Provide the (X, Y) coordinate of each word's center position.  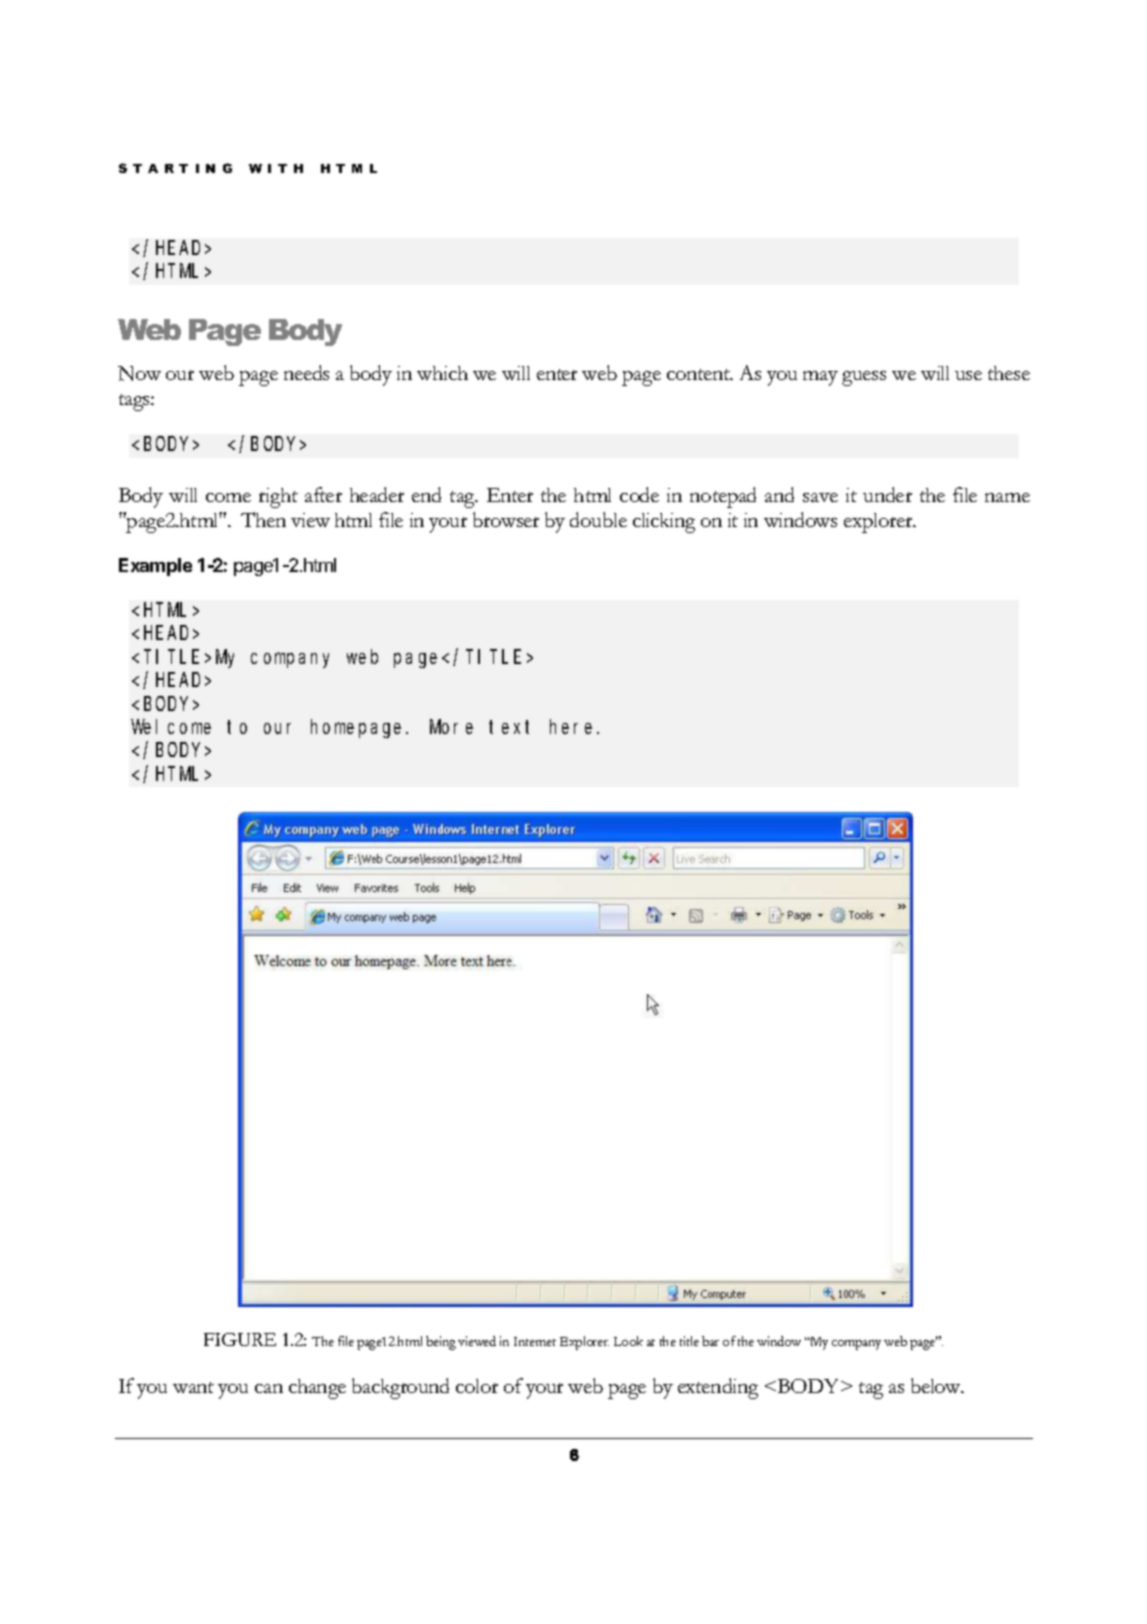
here (574, 726)
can (269, 1388)
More (451, 727)
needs (306, 372)
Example (155, 567)
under (887, 494)
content (700, 374)
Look (628, 1341)
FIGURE (240, 1339)
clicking (664, 523)
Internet (535, 1341)
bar (710, 1341)
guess (864, 378)
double (598, 519)
